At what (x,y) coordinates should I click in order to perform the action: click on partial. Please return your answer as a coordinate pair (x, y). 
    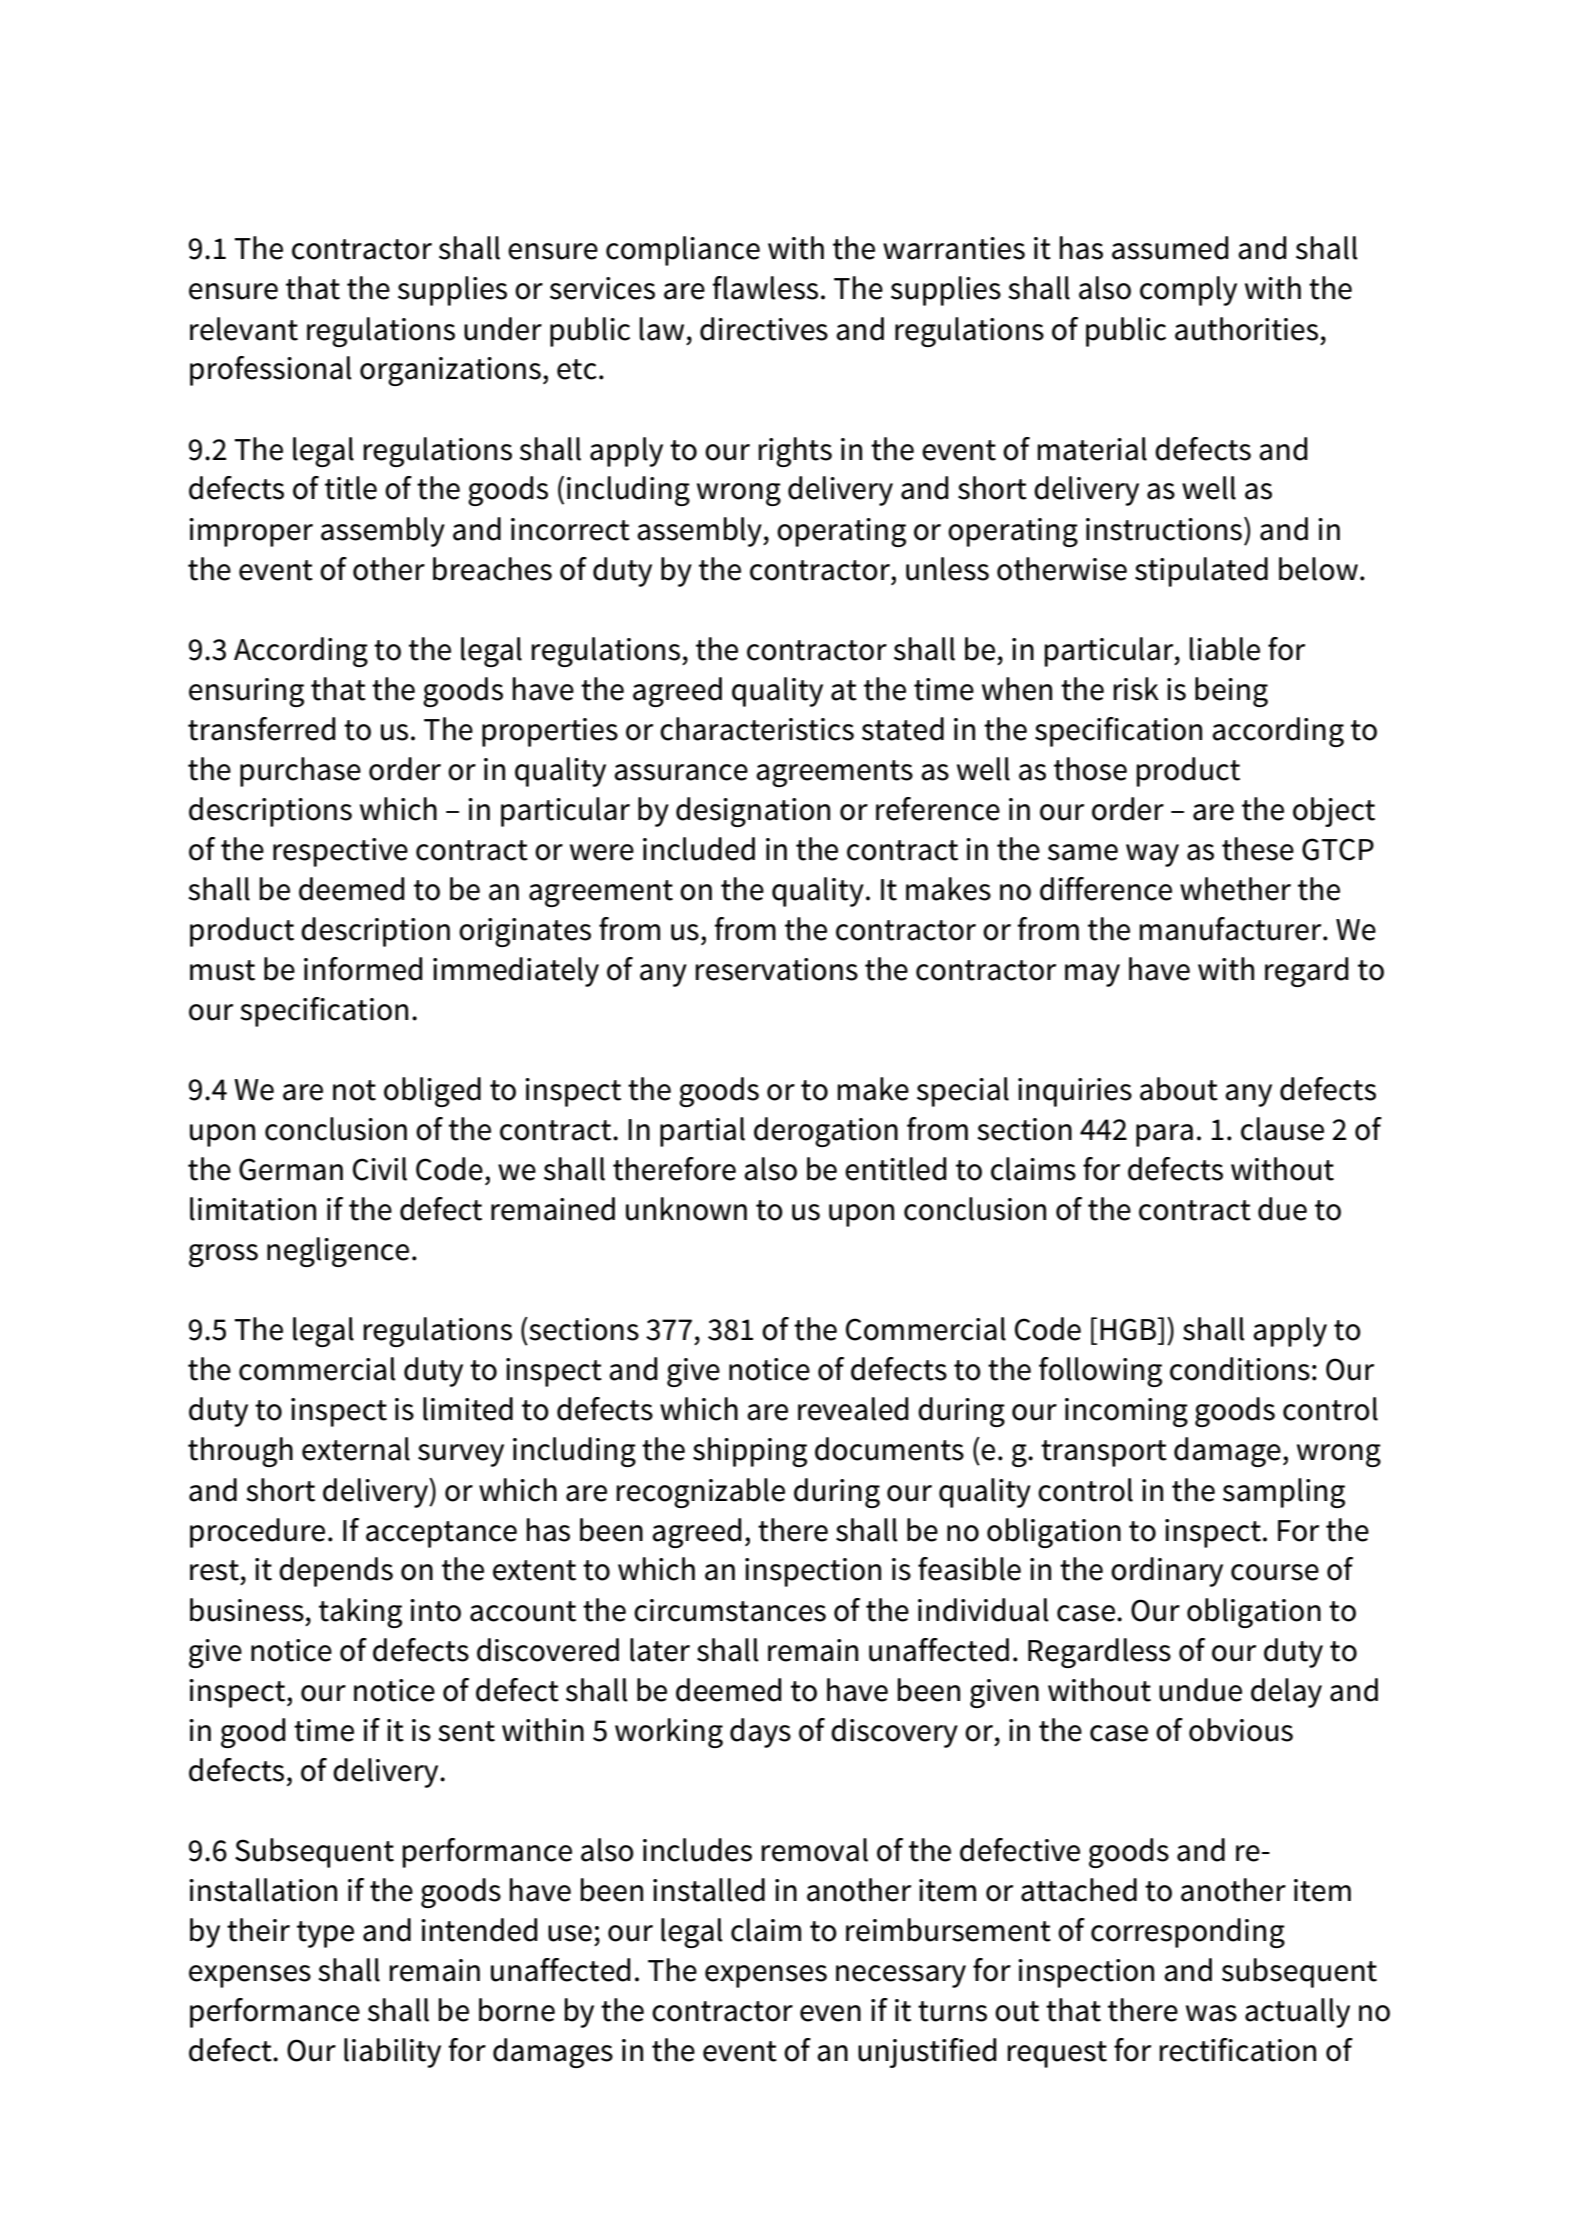
    Looking at the image, I should click on (702, 1132).
